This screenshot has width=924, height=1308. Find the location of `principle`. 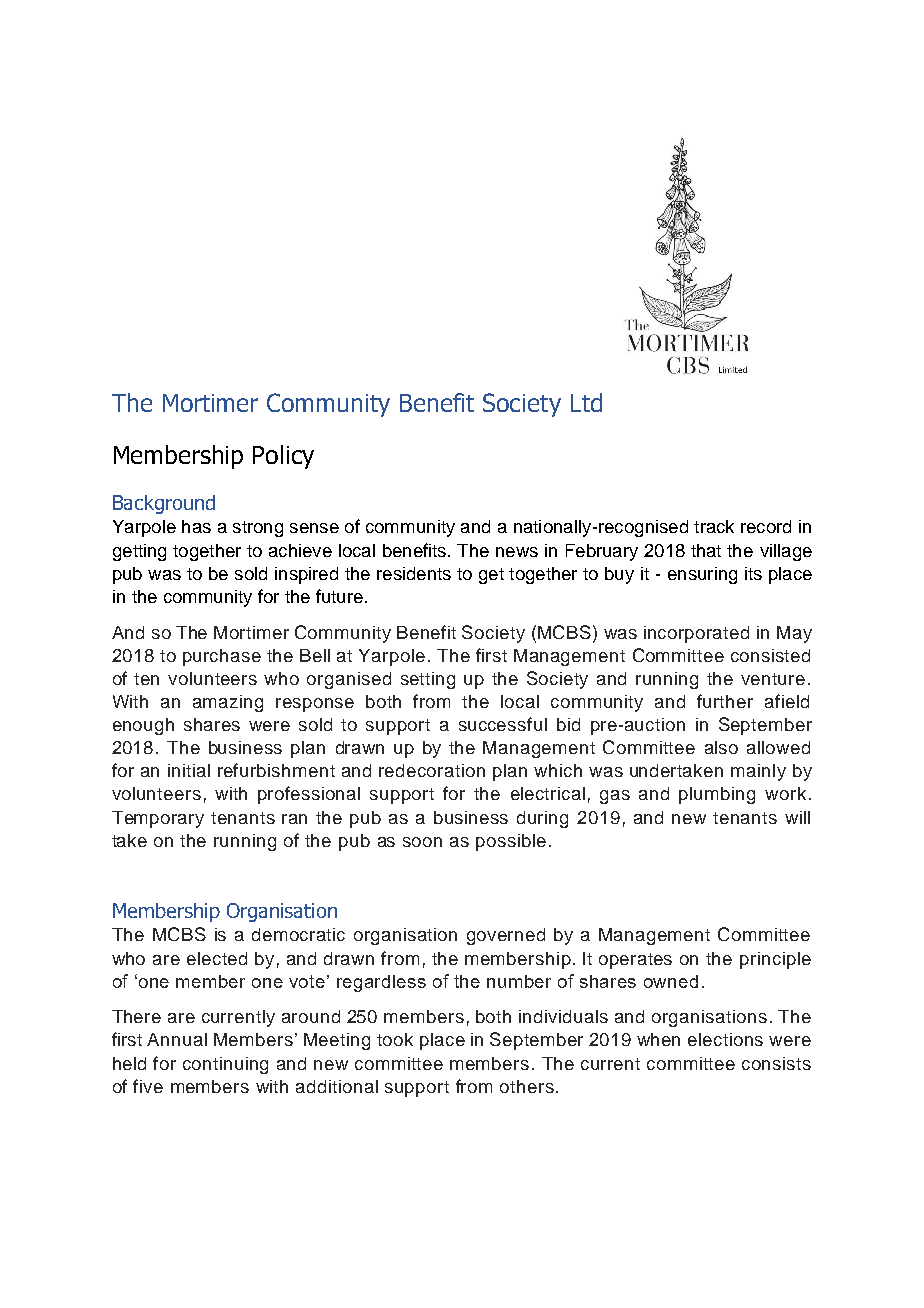

principle is located at coordinates (775, 960).
